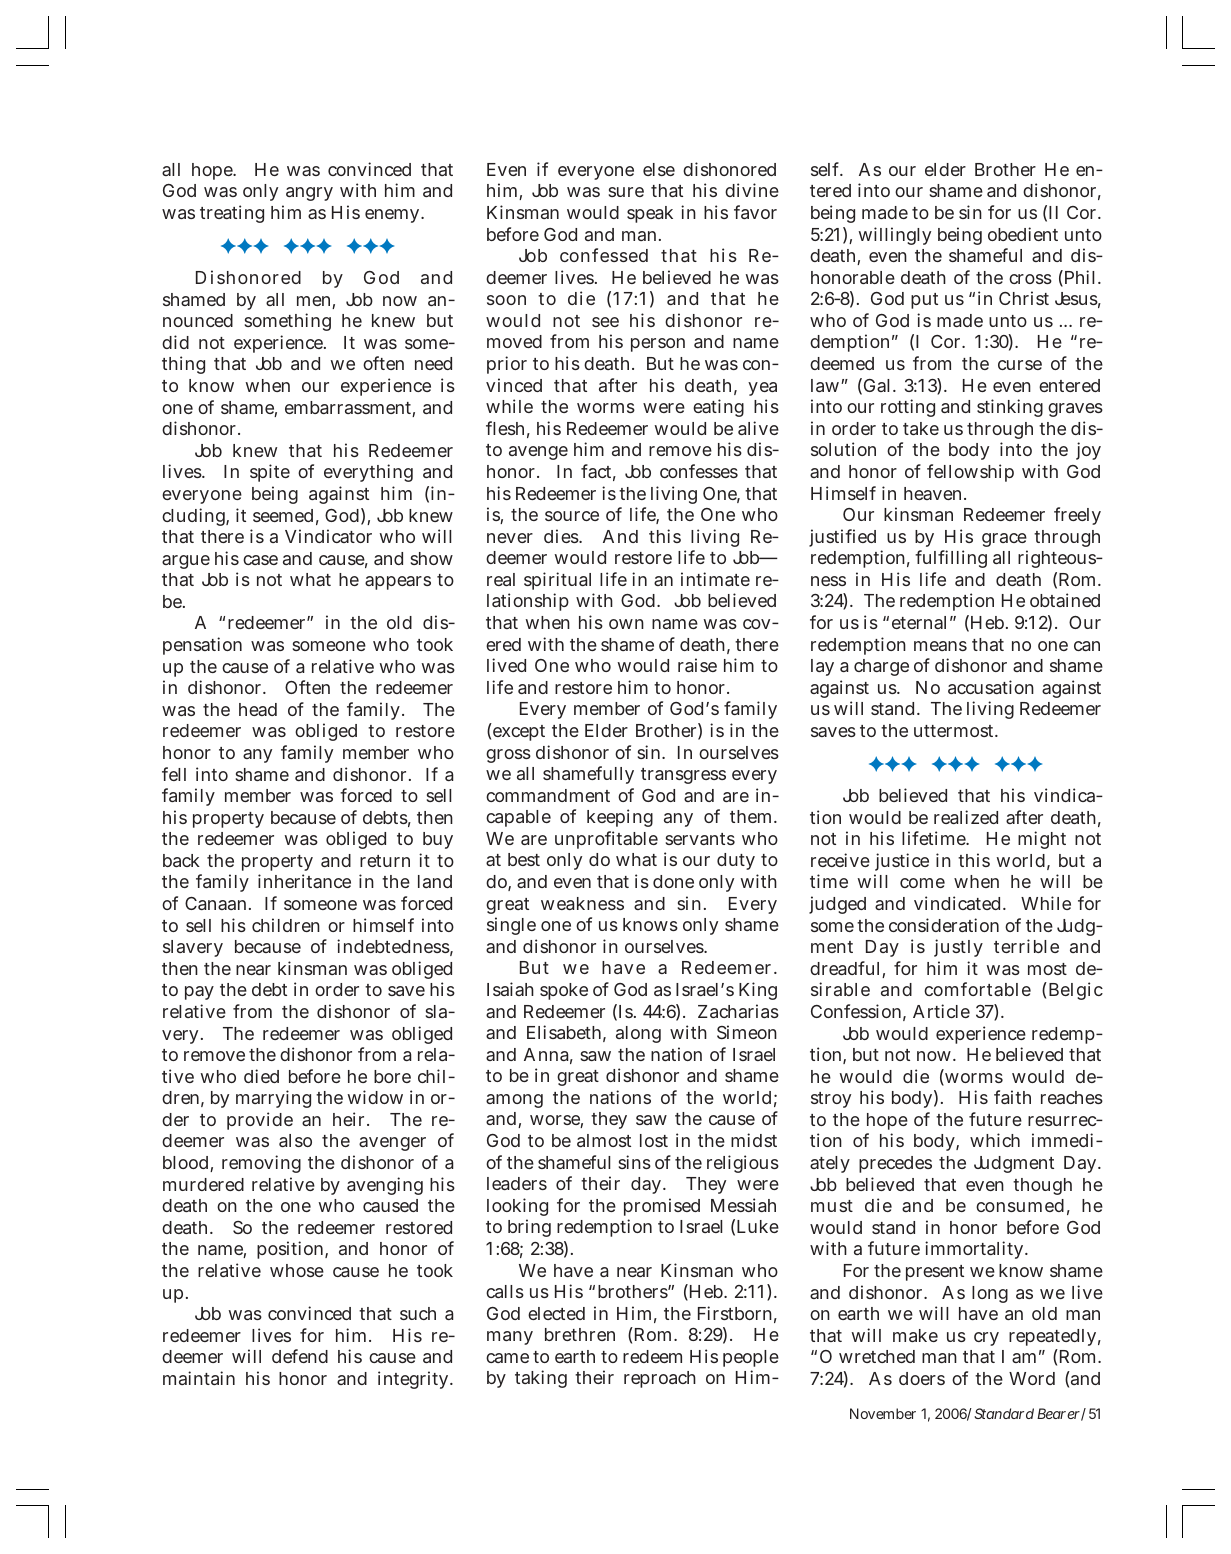 This screenshot has height=1554, width=1231. What do you see at coordinates (654, 1140) in the screenshot?
I see `lost` at bounding box center [654, 1140].
